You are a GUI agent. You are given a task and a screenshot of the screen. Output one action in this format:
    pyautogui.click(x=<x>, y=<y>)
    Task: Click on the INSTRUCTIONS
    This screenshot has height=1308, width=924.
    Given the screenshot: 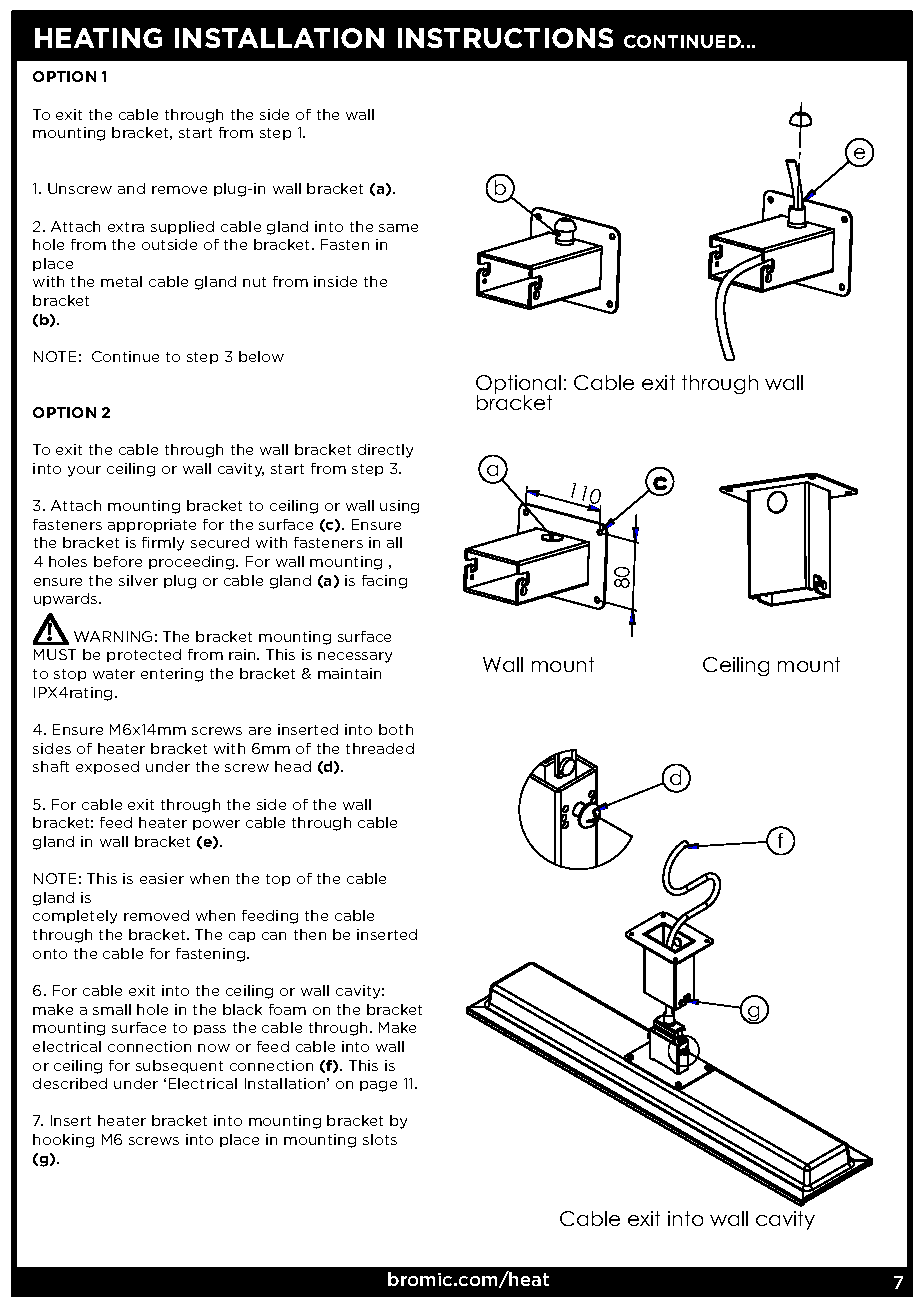 What is the action you would take?
    pyautogui.click(x=505, y=38)
